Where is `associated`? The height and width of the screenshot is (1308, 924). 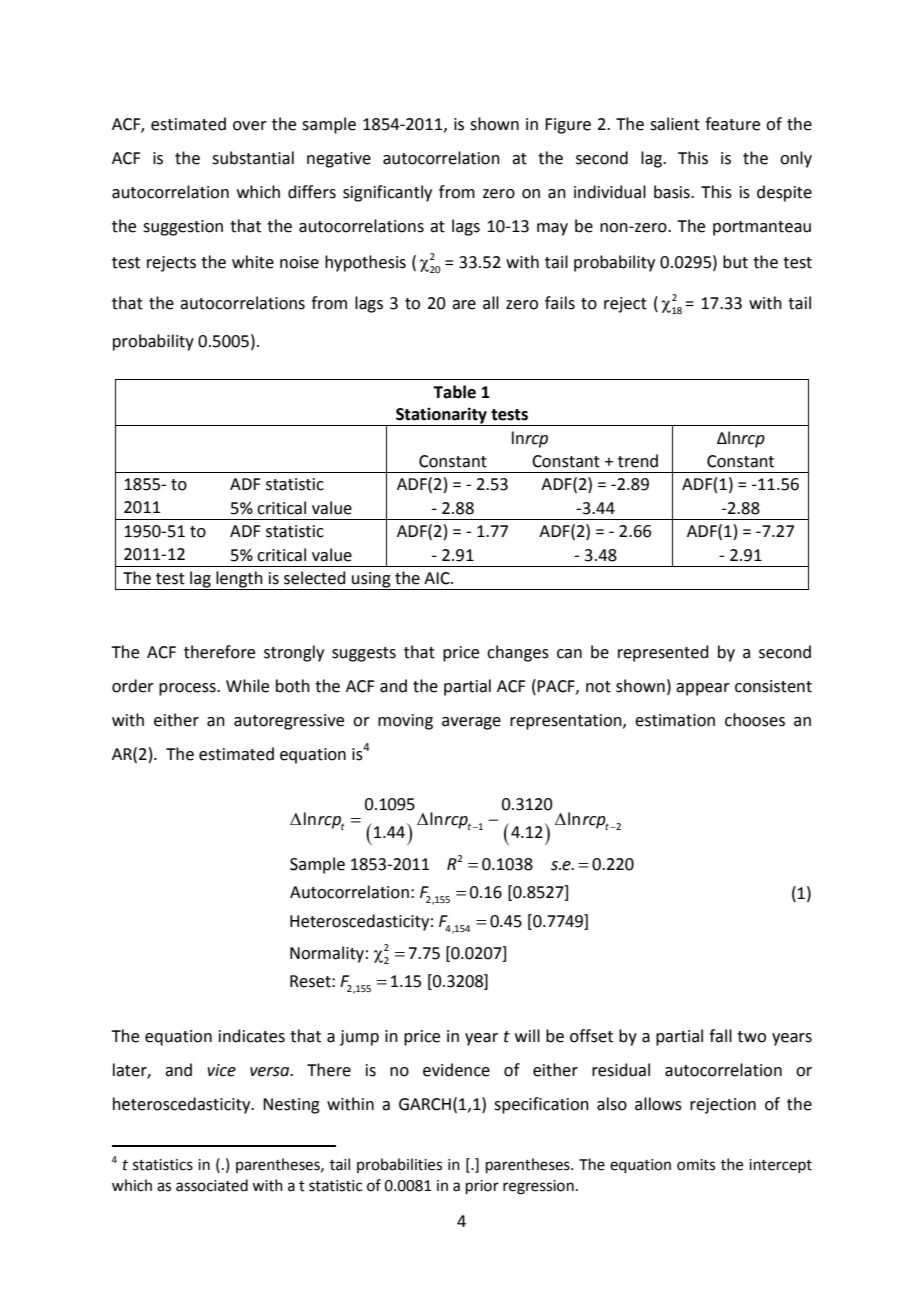
associated is located at coordinates (212, 1185).
